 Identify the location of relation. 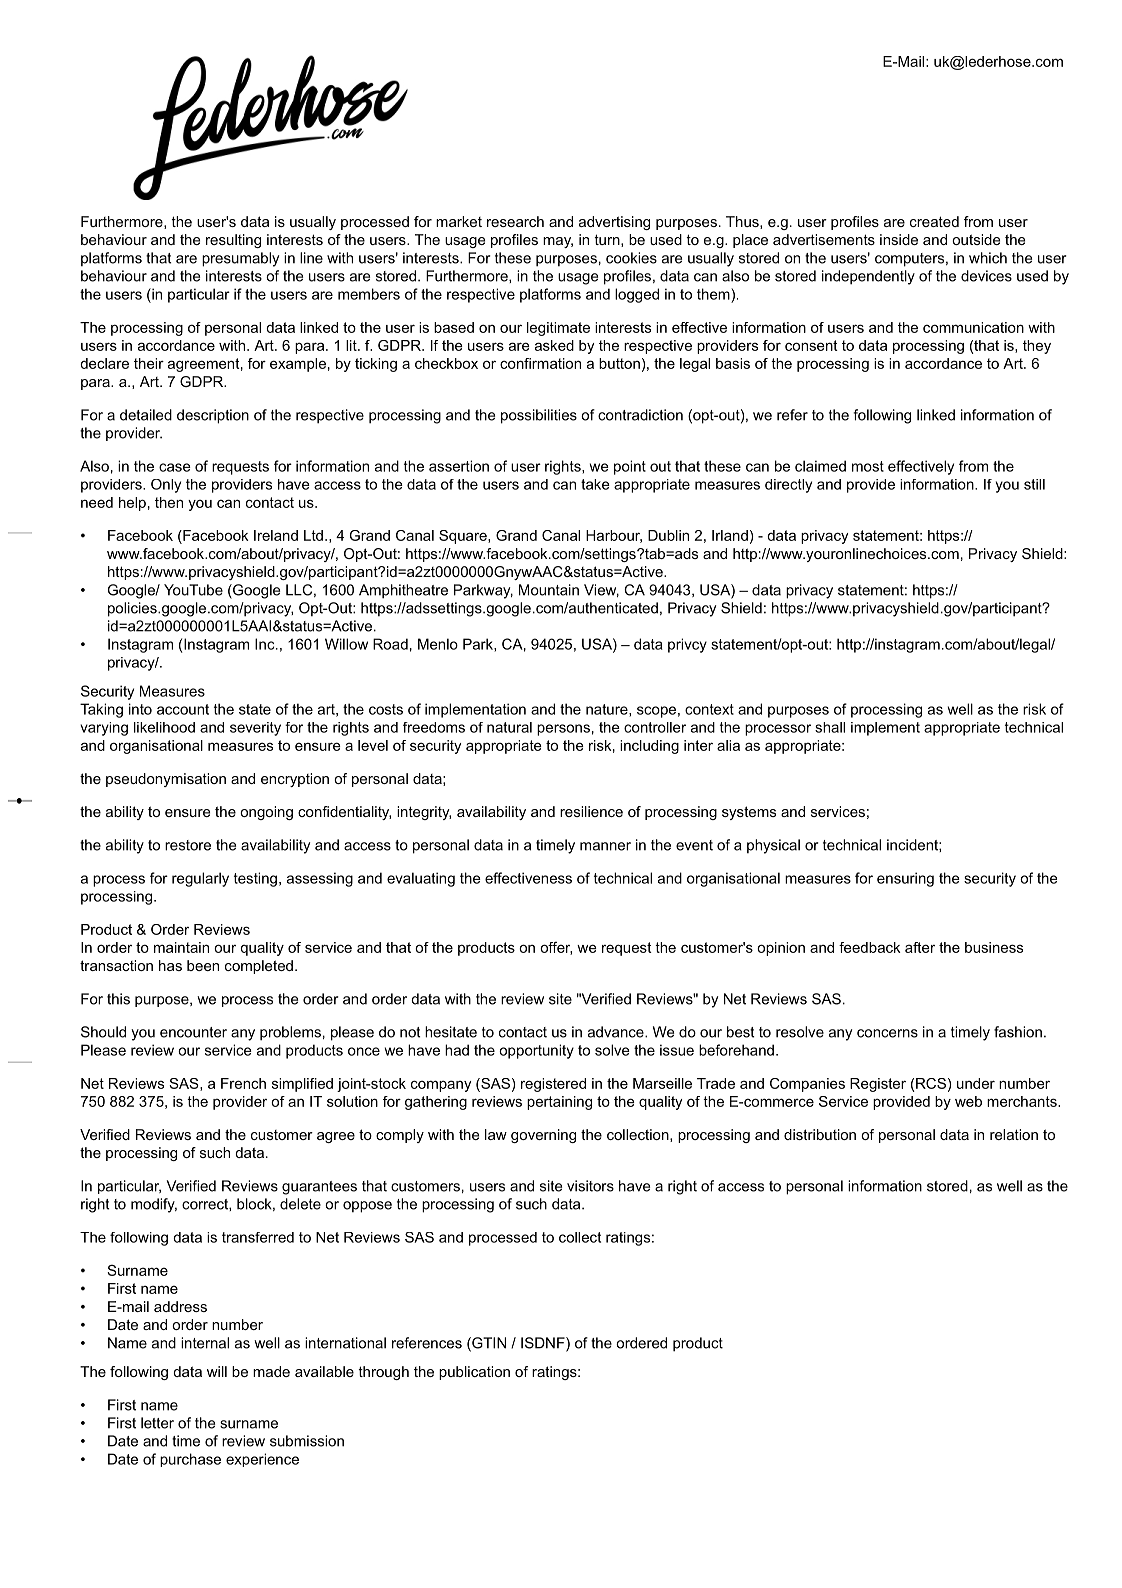
(1014, 1134).
